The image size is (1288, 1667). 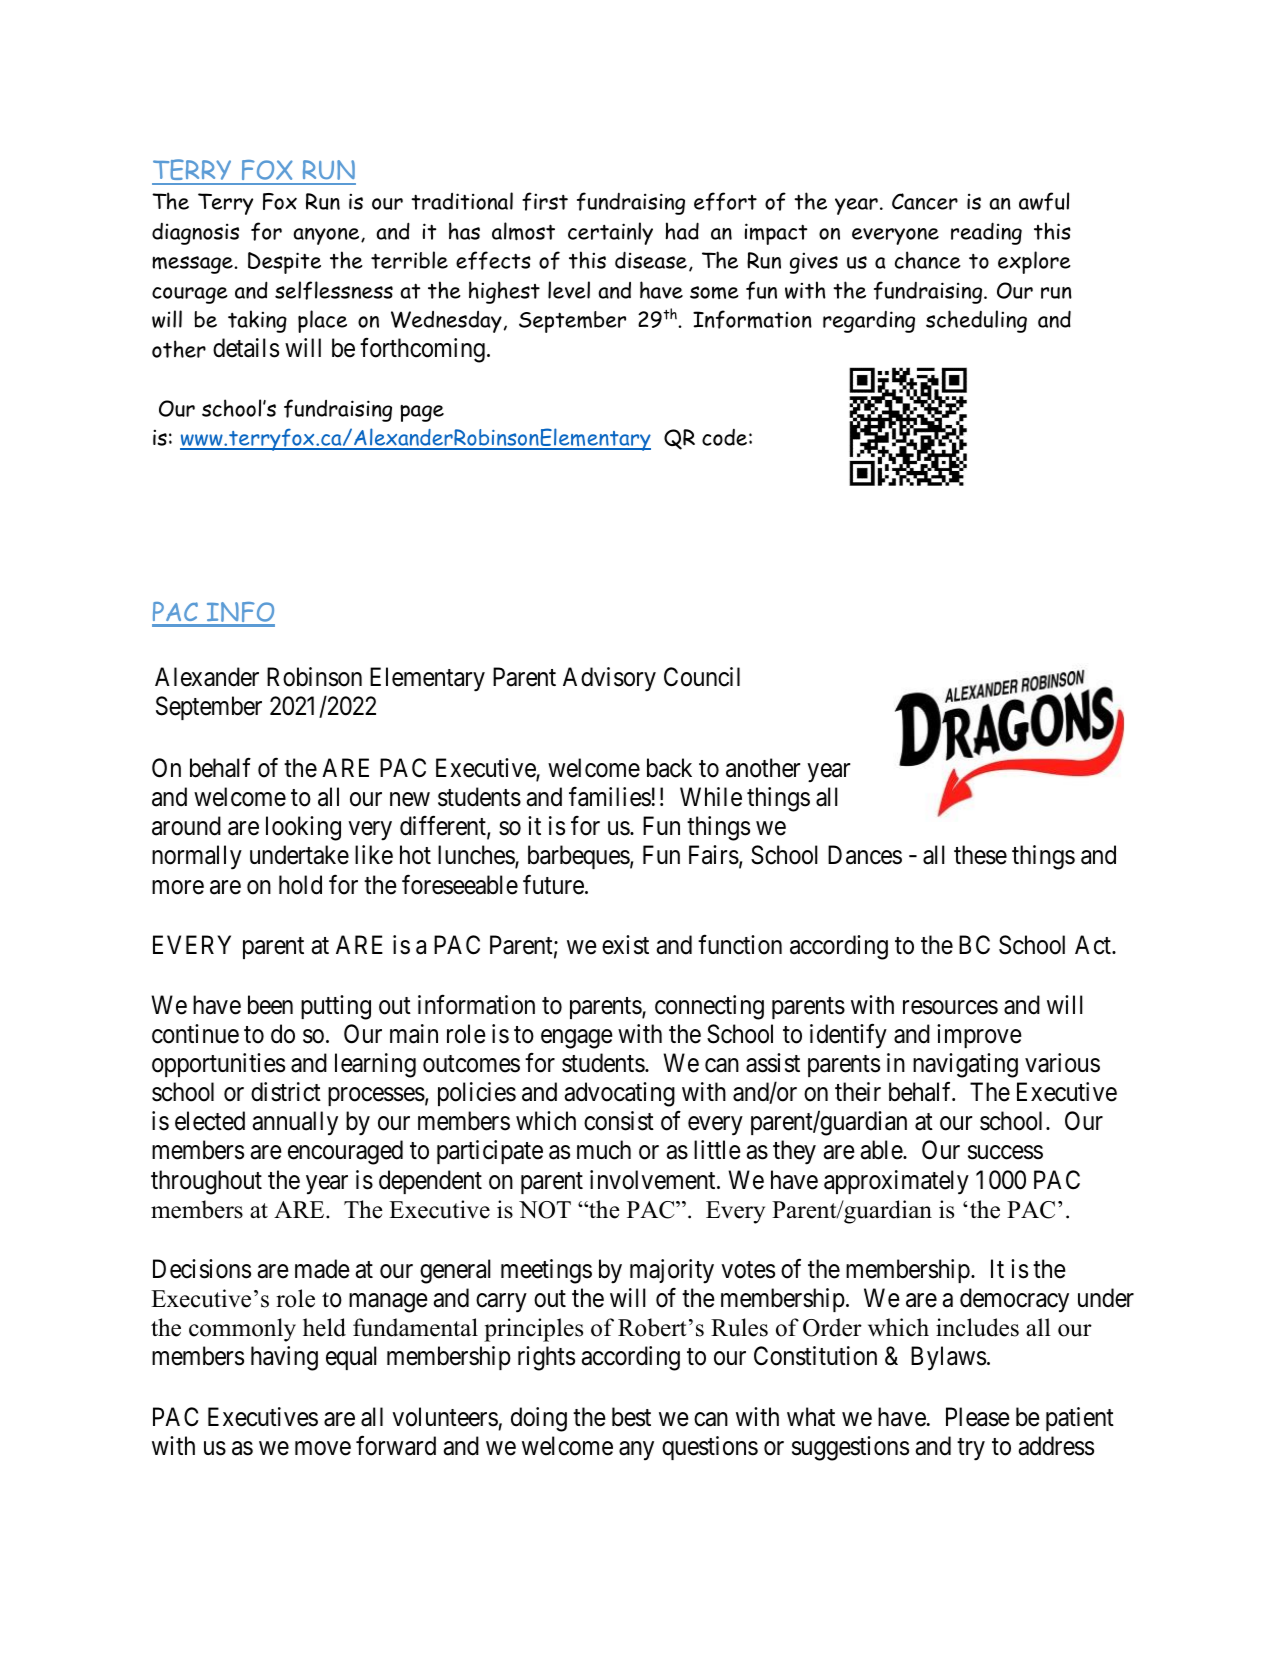 What do you see at coordinates (986, 233) in the image?
I see `reading` at bounding box center [986, 233].
